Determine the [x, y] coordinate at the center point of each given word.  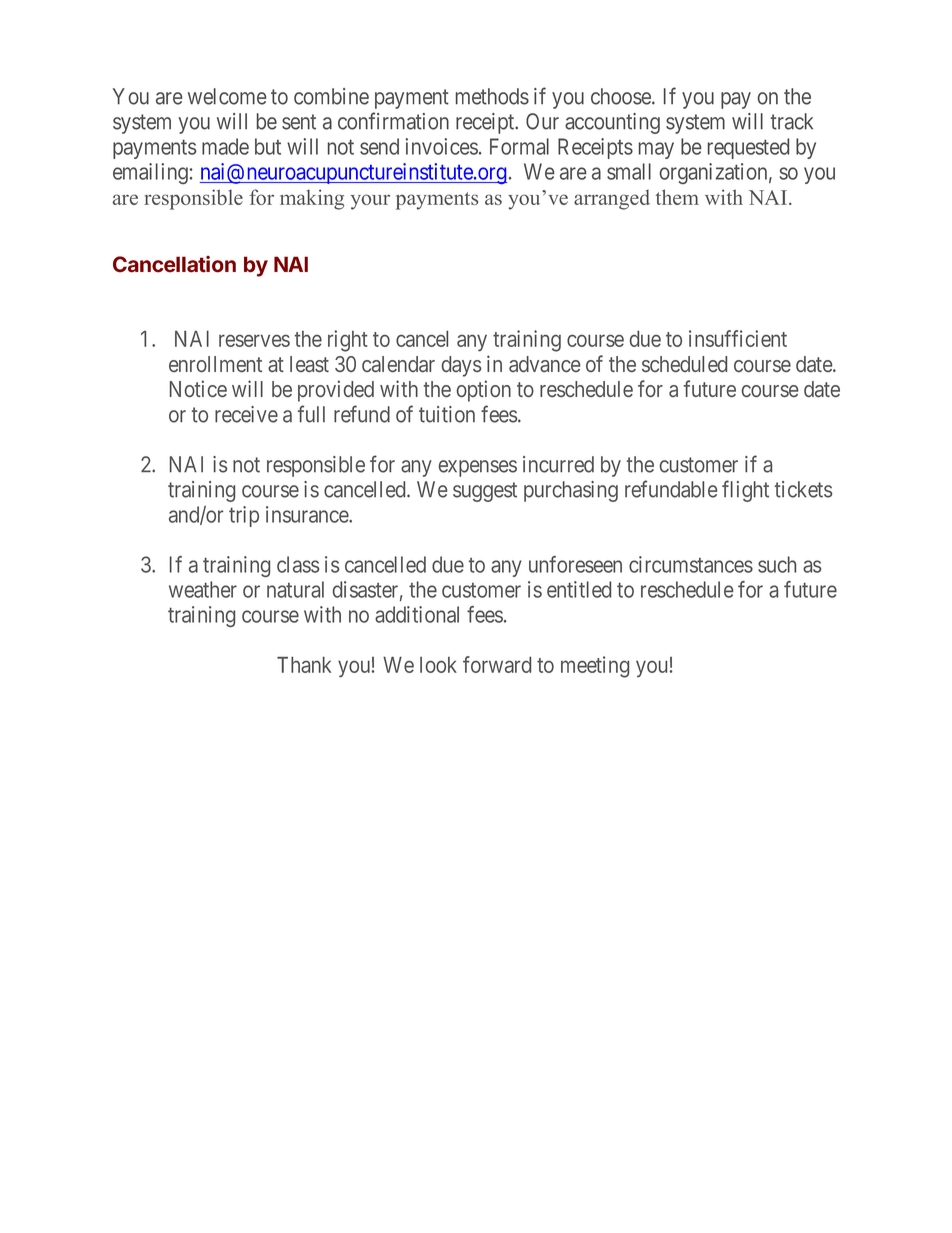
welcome [227, 96]
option [484, 391]
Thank [304, 665]
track [792, 121]
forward [497, 664]
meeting [595, 667]
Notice [198, 388]
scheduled [684, 364]
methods [492, 96]
